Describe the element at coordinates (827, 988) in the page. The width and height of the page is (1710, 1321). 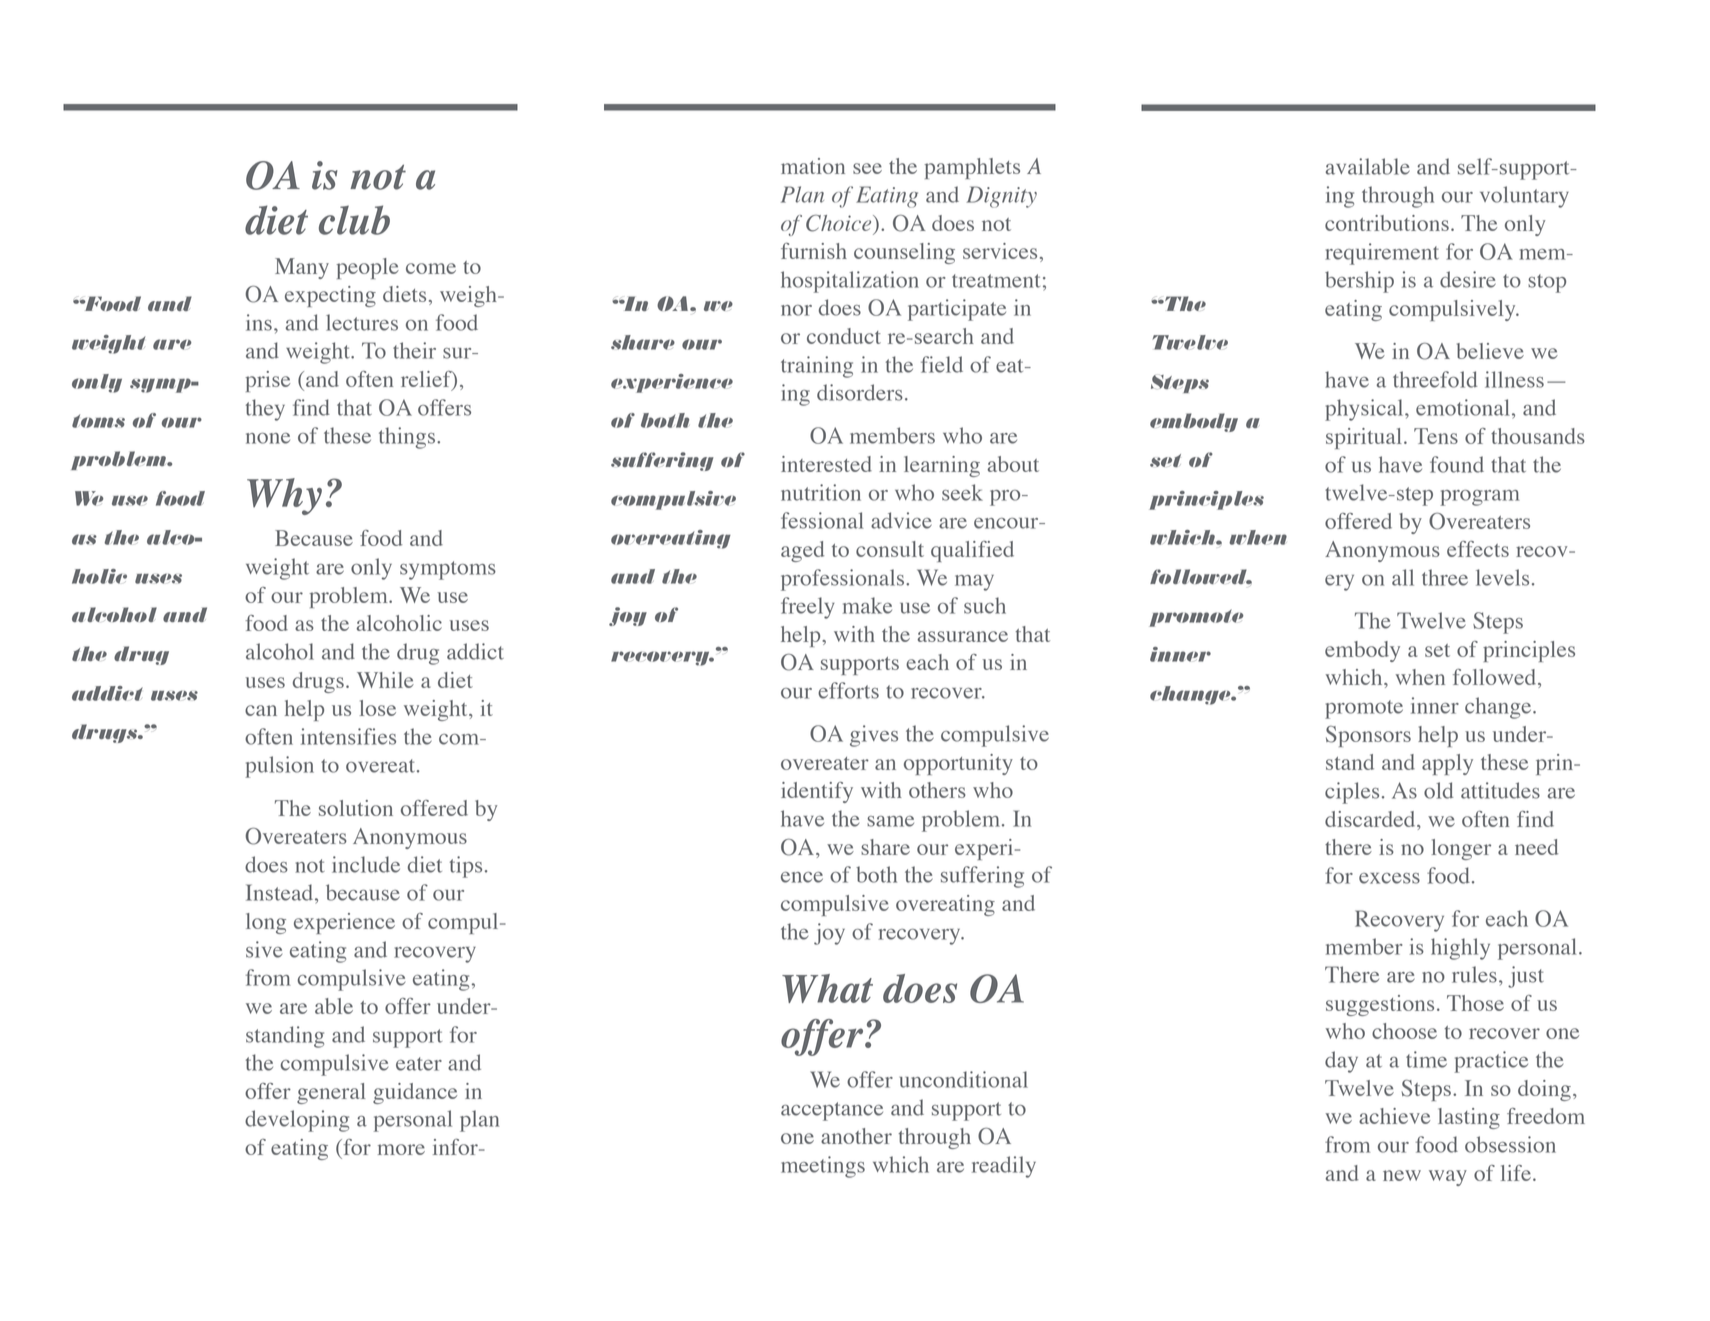
I see `What` at that location.
